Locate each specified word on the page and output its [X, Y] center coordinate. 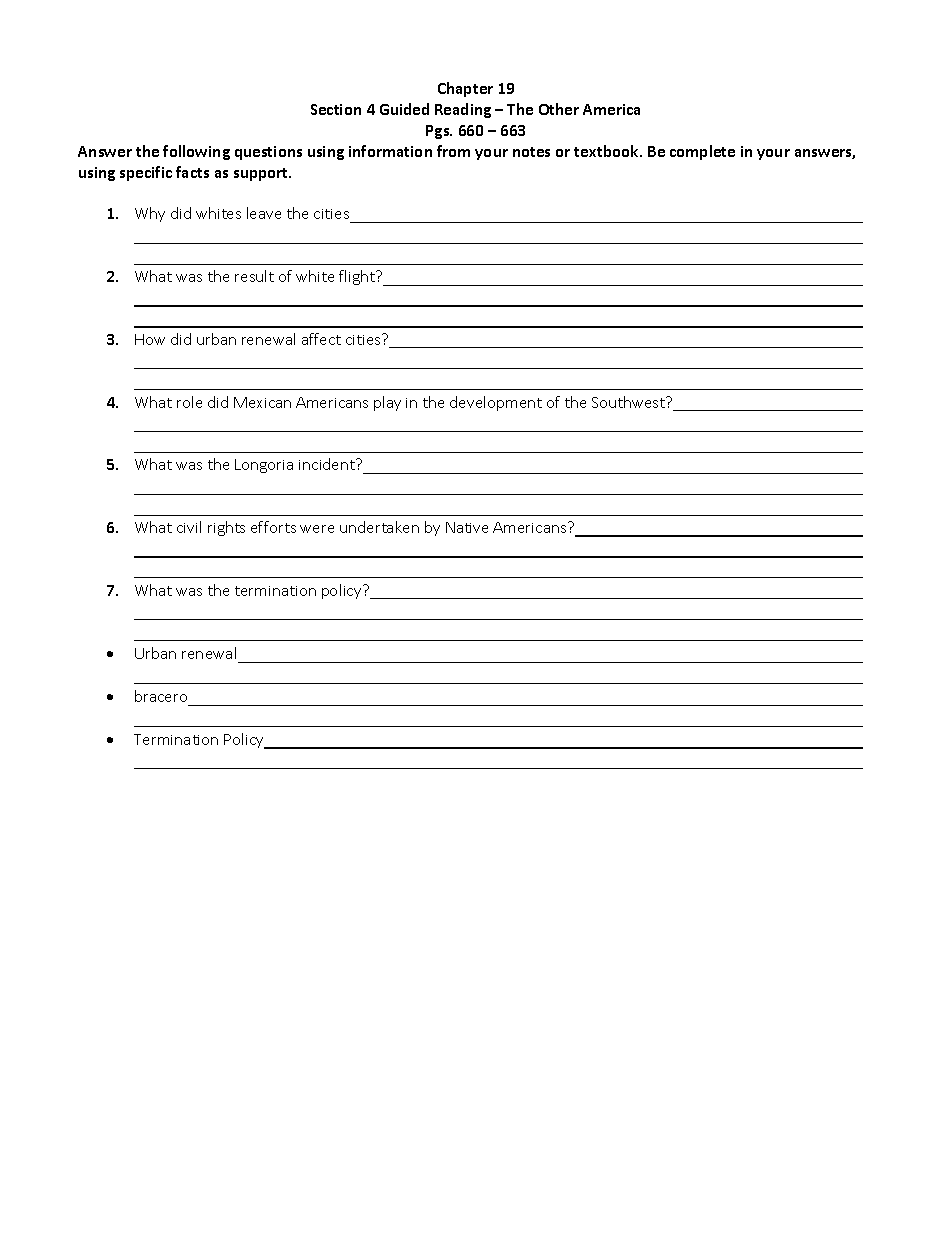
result [254, 276]
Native [467, 527]
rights [226, 528]
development [496, 403]
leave [264, 213]
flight [358, 277]
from [453, 151]
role [189, 402]
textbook [607, 151]
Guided [404, 109]
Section [336, 109]
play [387, 403]
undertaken [379, 527]
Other [559, 109]
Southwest [629, 402]
